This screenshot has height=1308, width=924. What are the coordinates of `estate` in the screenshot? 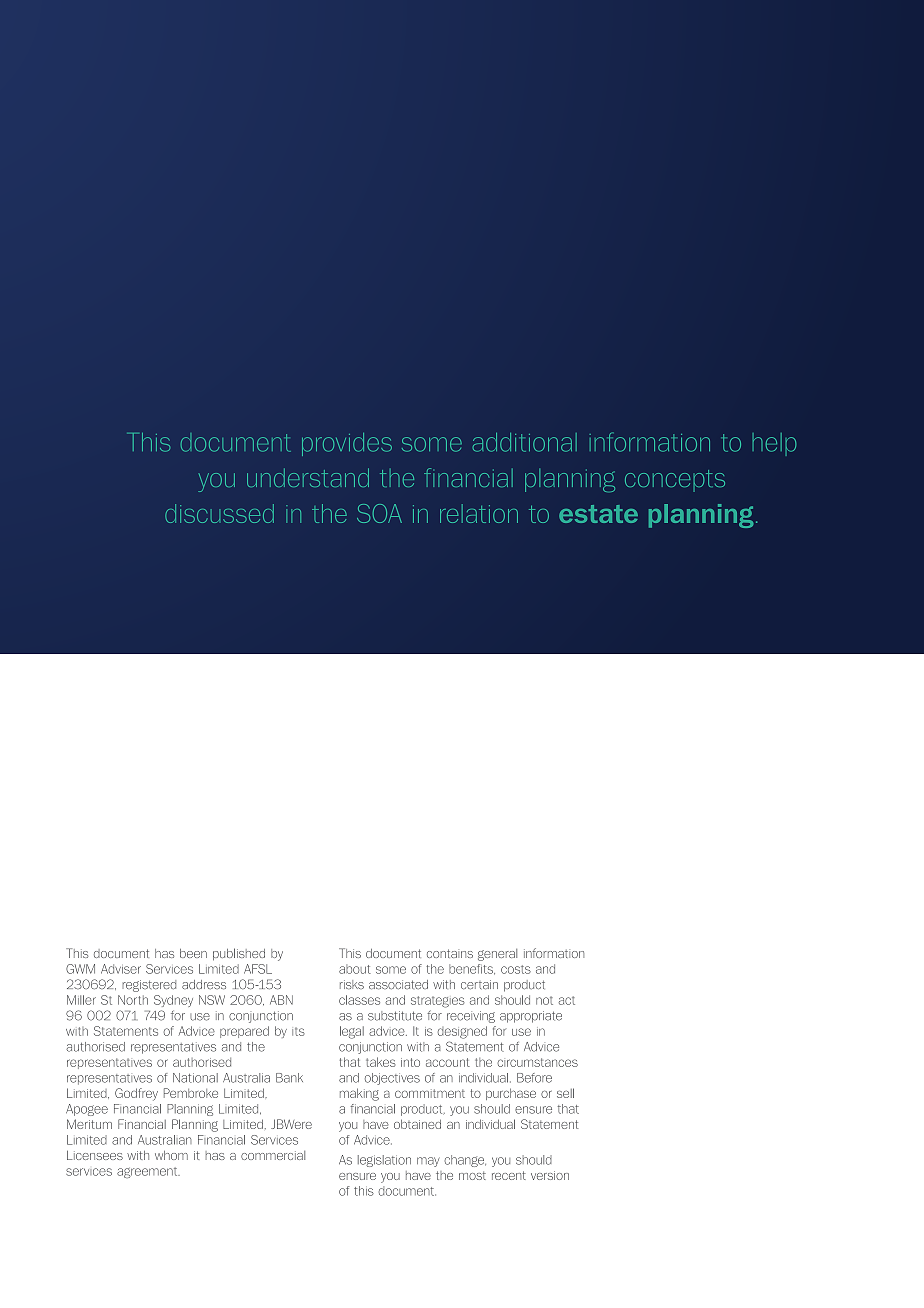 It's located at (598, 514).
